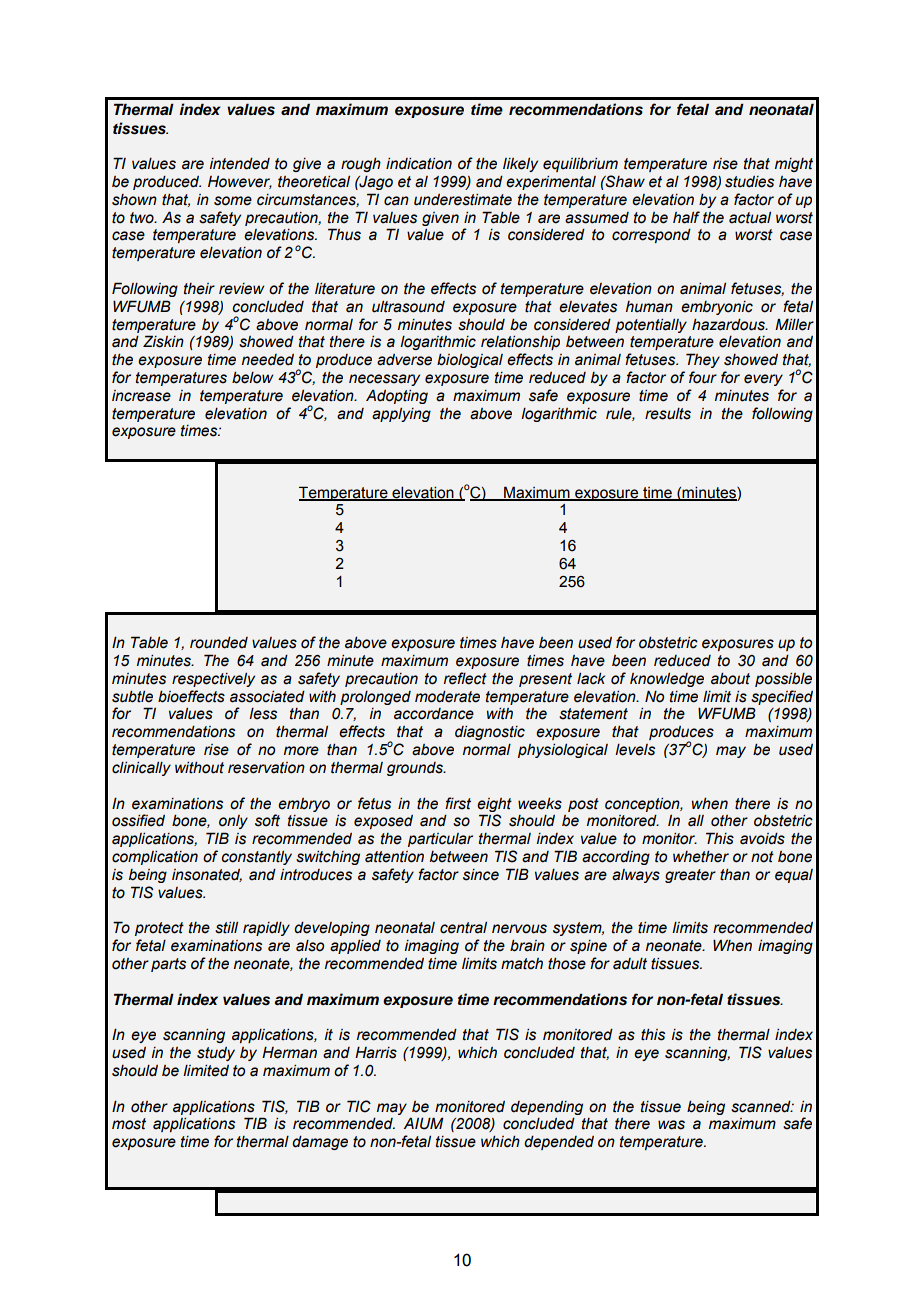 The width and height of the screenshot is (924, 1308). Describe the element at coordinates (671, 1125) in the screenshot. I see `was` at that location.
